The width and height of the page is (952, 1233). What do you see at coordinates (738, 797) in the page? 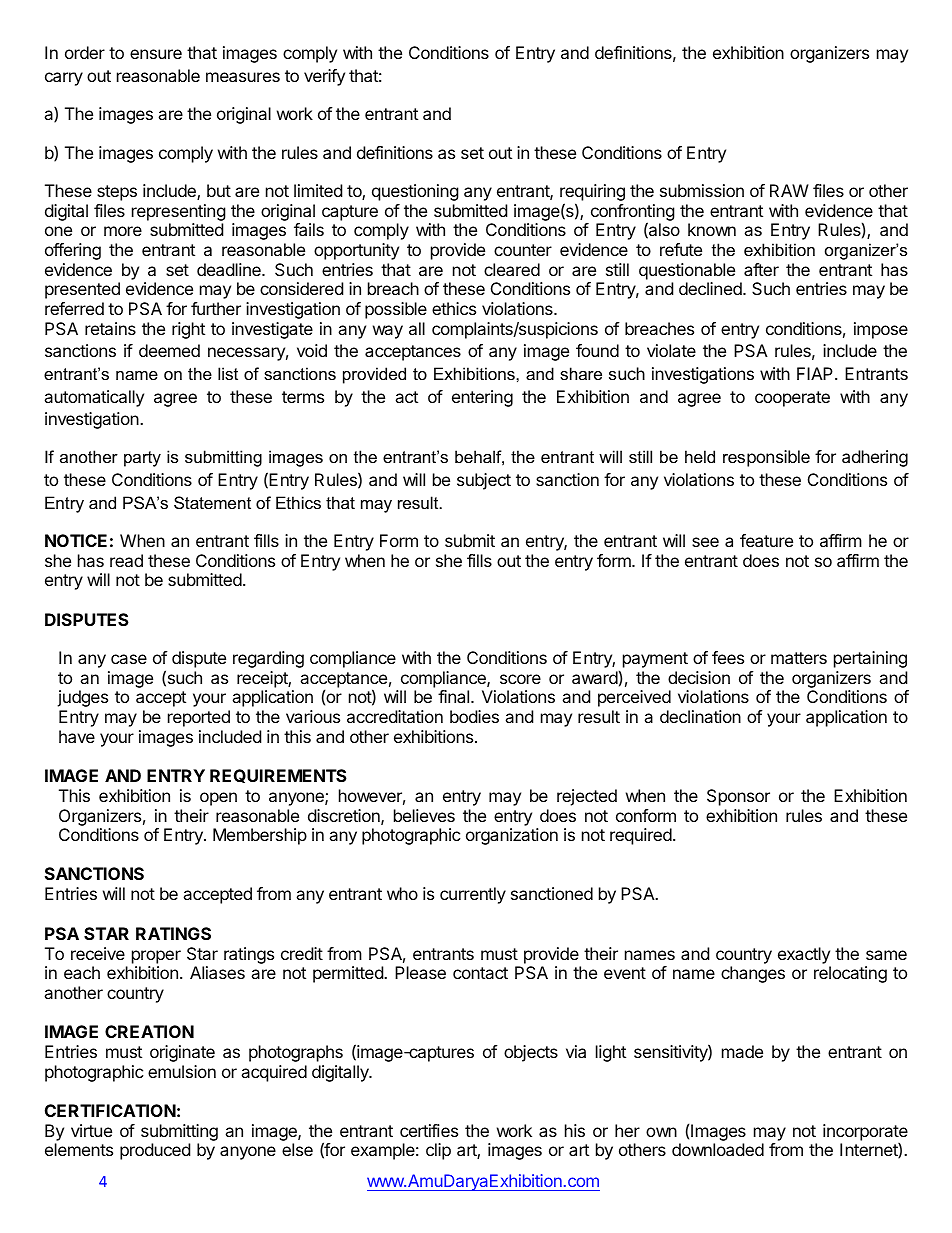
I see `Sponsor` at bounding box center [738, 797].
